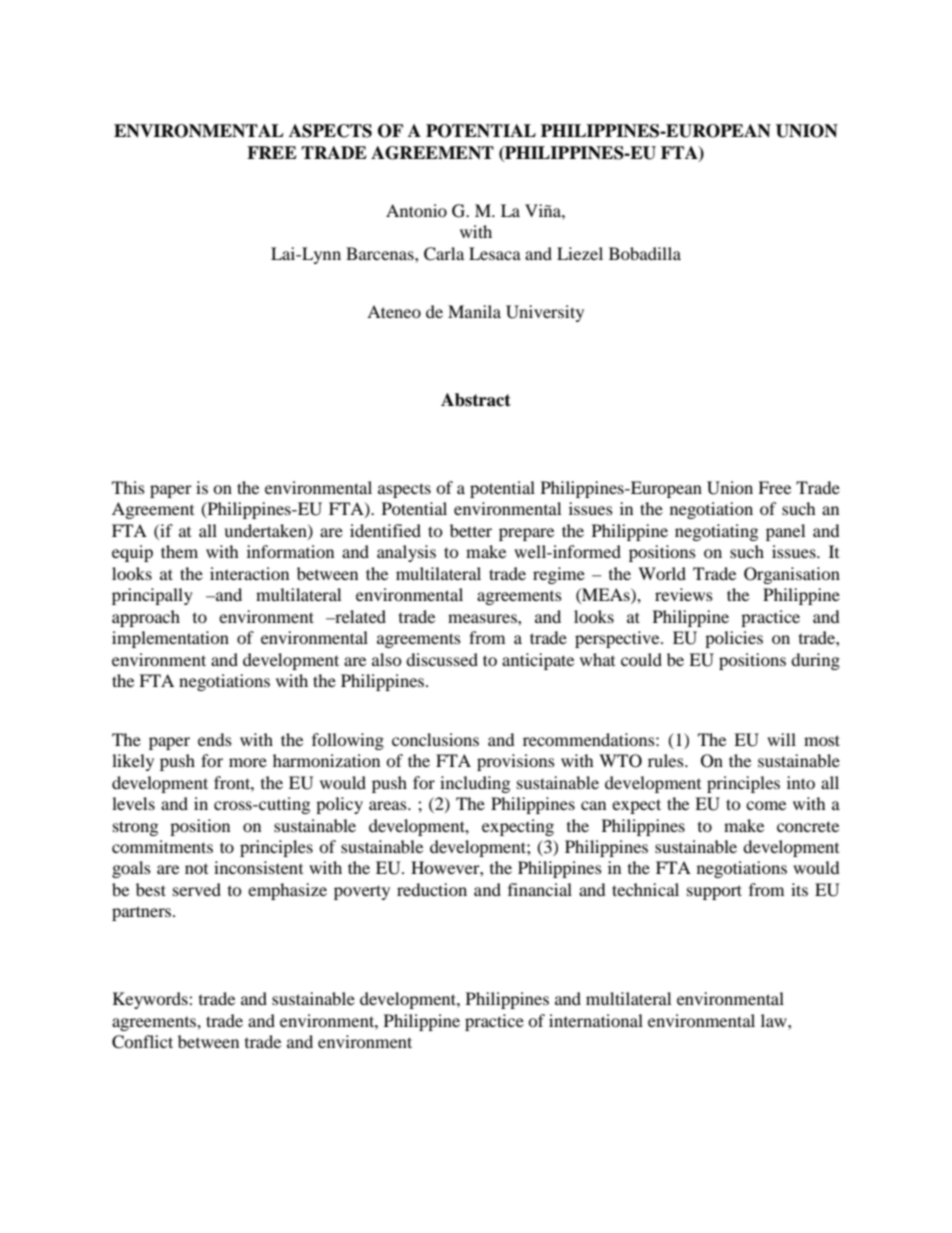 This screenshot has height=1233, width=952. Describe the element at coordinates (416, 210) in the screenshot. I see `Antonio` at that location.
